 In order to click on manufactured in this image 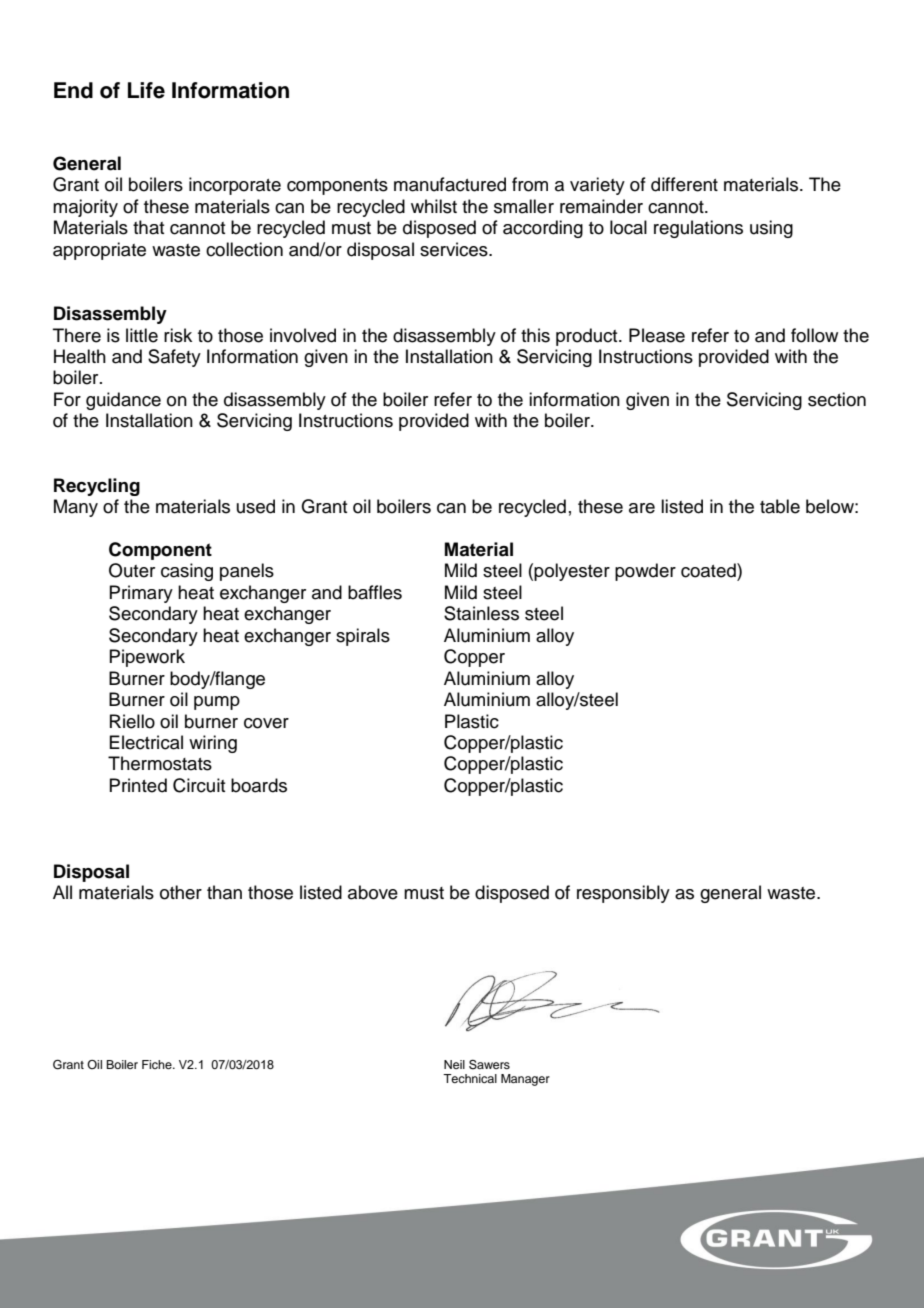, I will do `click(450, 184)`.
